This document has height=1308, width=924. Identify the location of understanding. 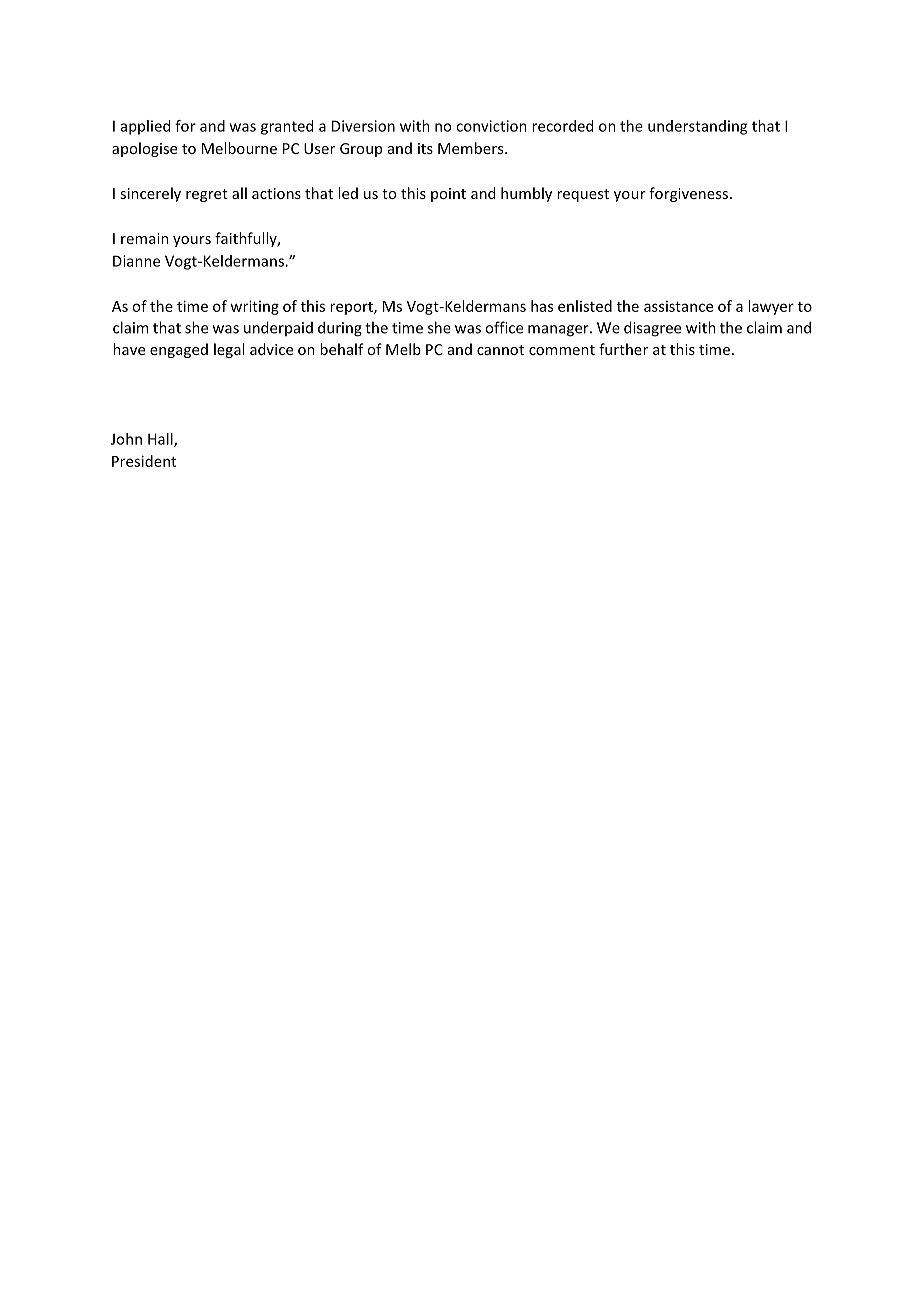
(697, 127).
